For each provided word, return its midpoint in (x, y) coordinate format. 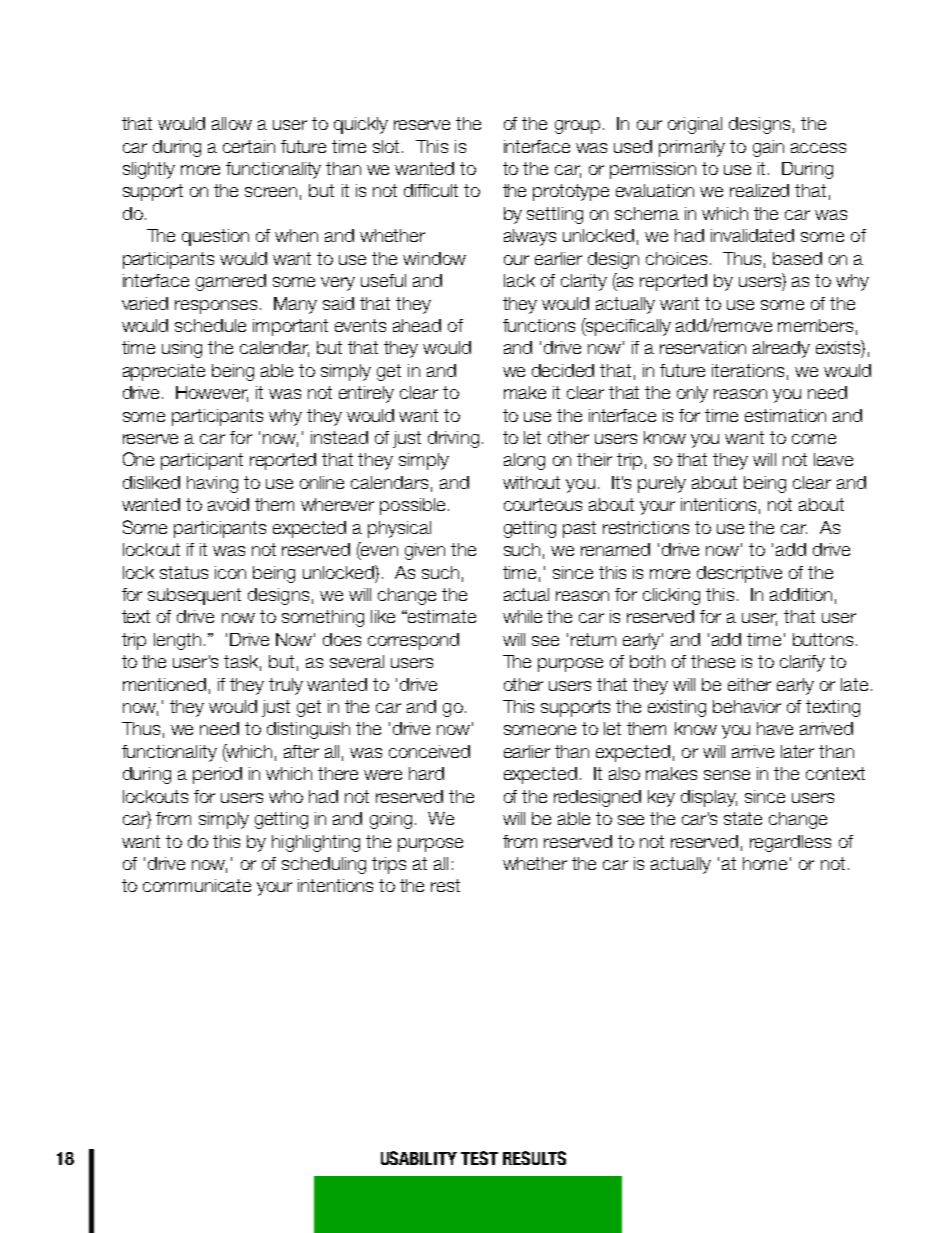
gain (768, 148)
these (713, 661)
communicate (197, 885)
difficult (431, 190)
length (177, 641)
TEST (479, 1158)
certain (249, 146)
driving (453, 439)
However (212, 394)
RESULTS (534, 1158)
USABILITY (419, 1158)
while (522, 616)
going (391, 820)
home (765, 863)
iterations (748, 370)
